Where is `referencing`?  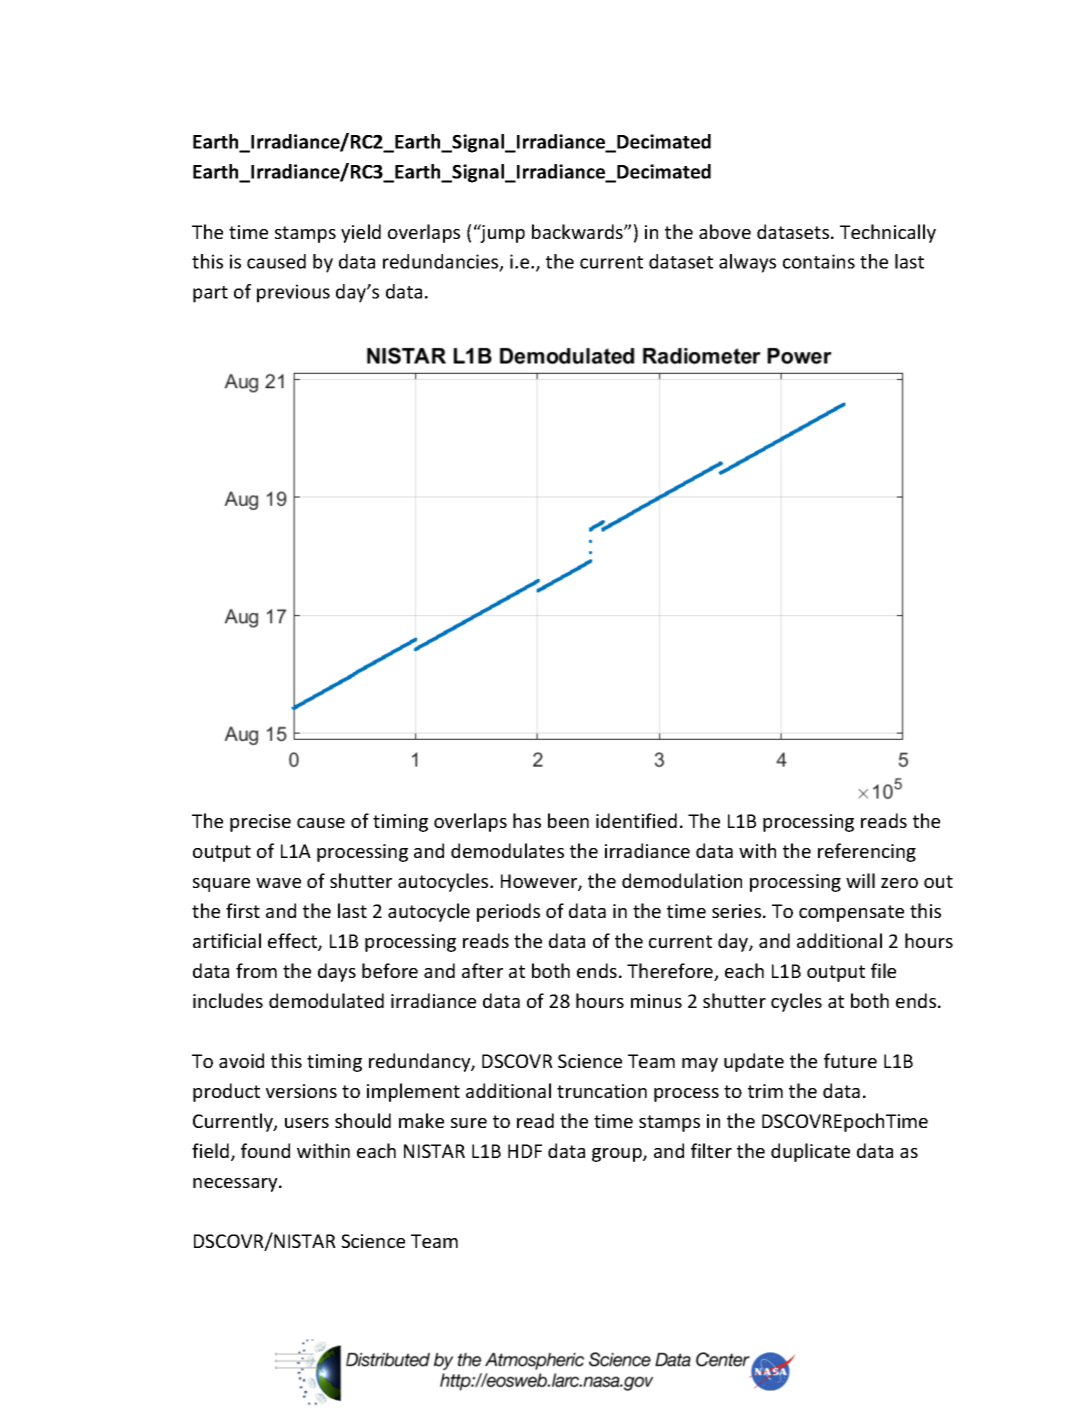 referencing is located at coordinates (867, 852).
